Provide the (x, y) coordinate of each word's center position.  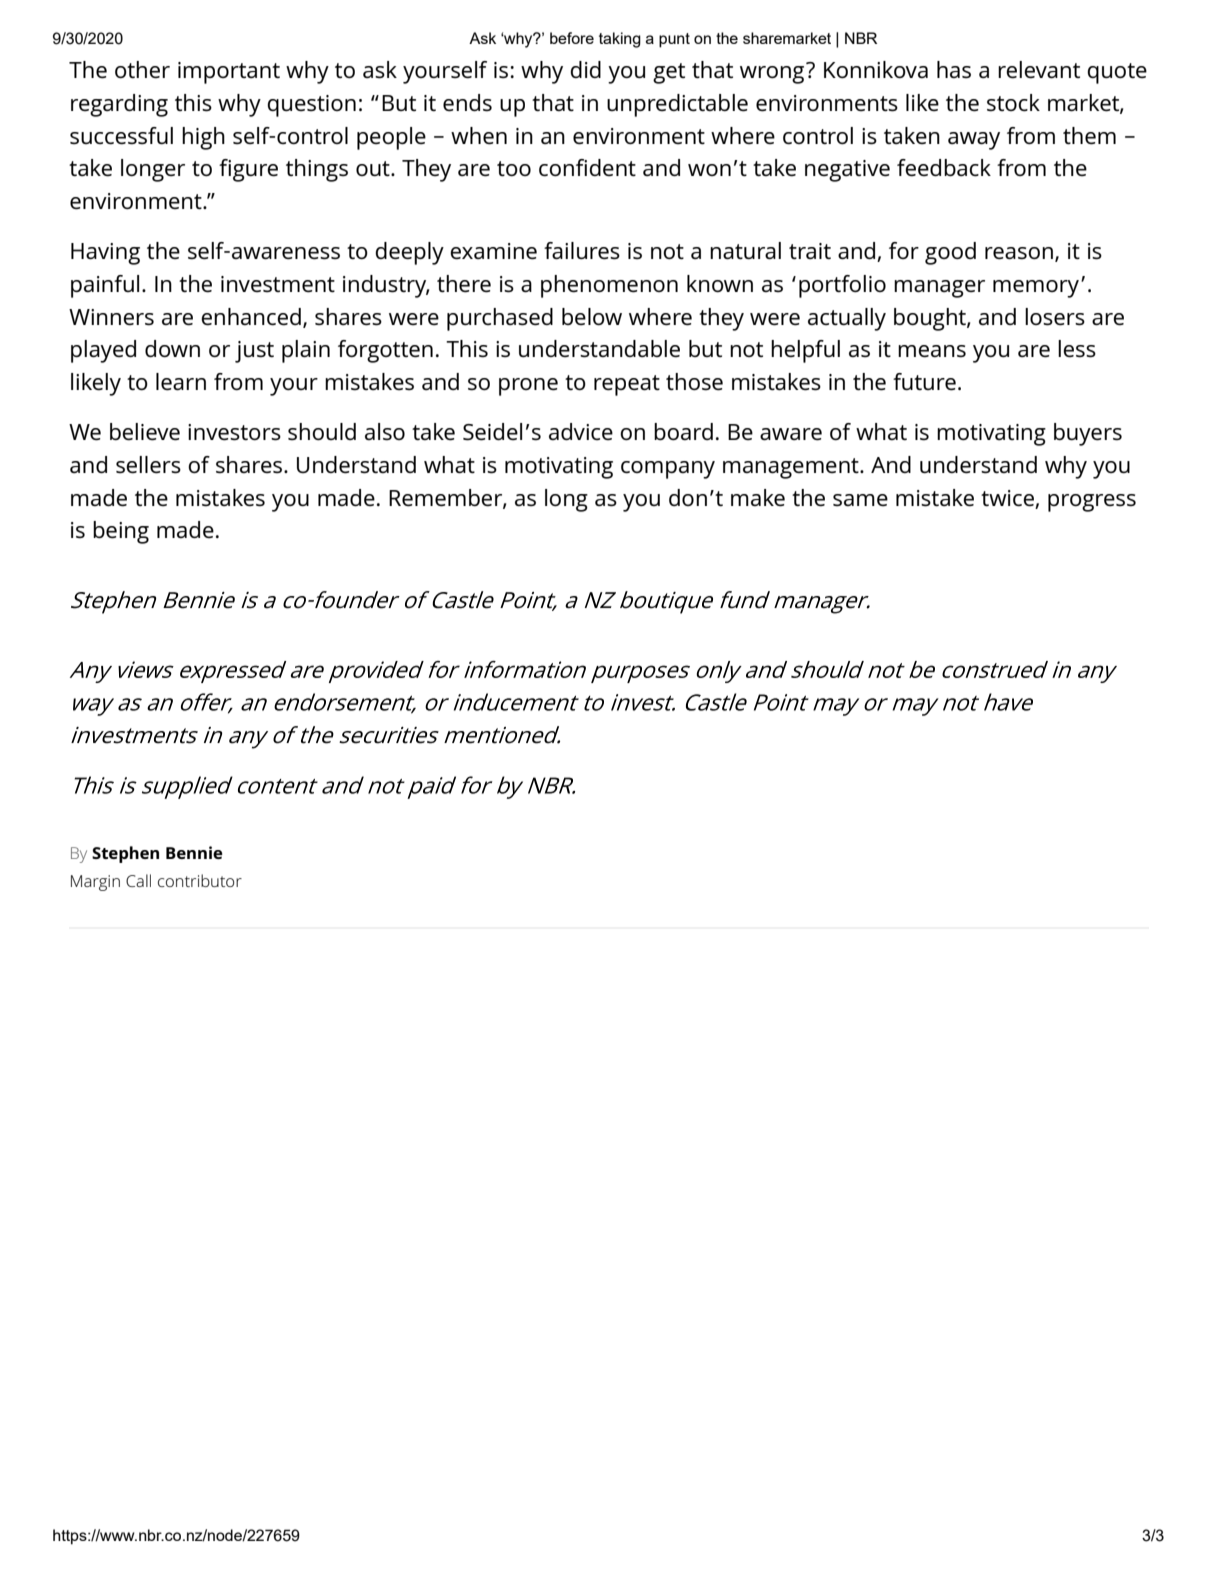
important (229, 73)
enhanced (251, 317)
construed (995, 669)
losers (1055, 317)
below (592, 316)
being (121, 532)
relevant (1039, 70)
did (585, 69)
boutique (666, 602)
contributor (200, 880)
